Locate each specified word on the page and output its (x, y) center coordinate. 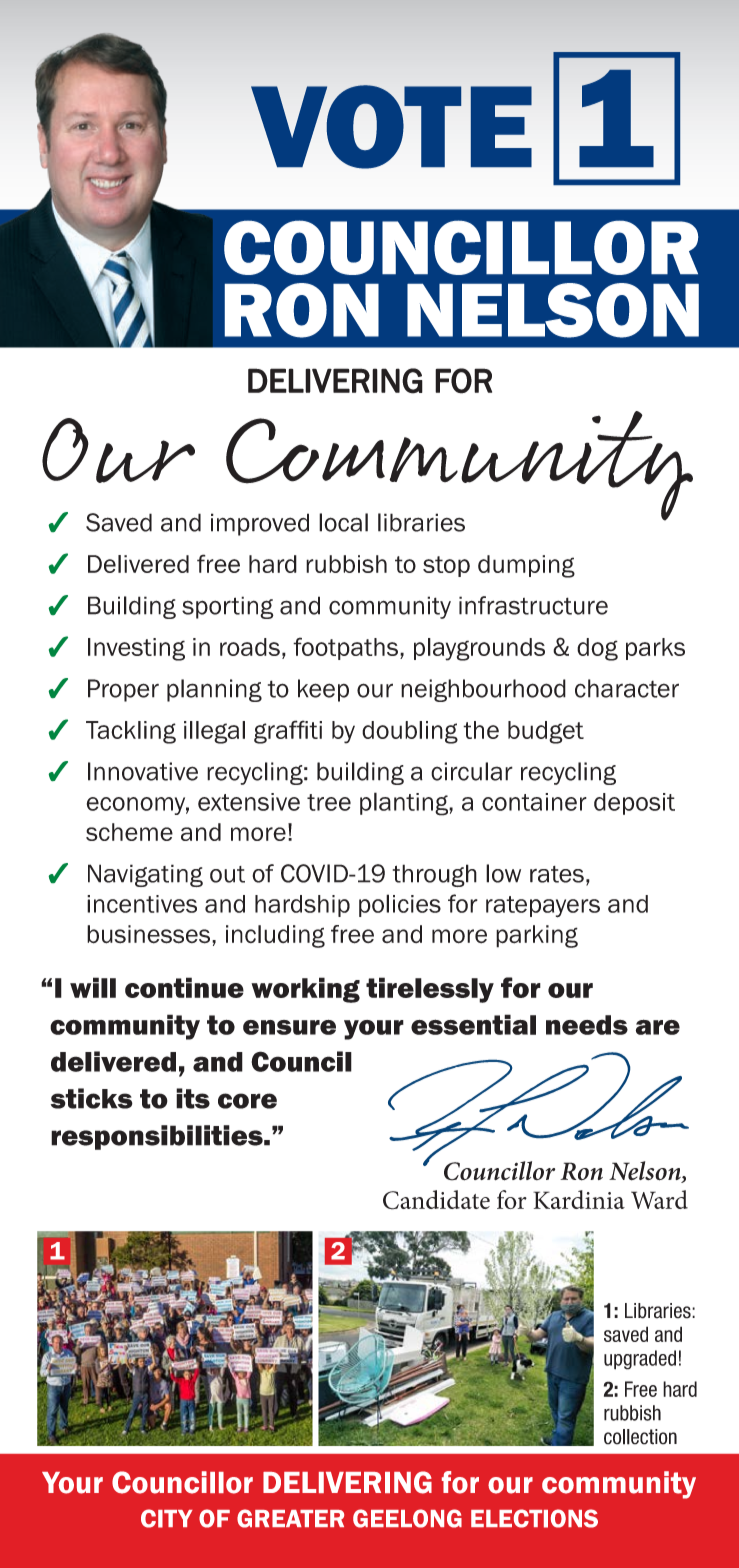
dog (597, 649)
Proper (123, 690)
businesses (150, 934)
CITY (167, 1518)
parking (537, 936)
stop (446, 566)
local (343, 522)
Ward (659, 1199)
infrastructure (533, 605)
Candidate (436, 1200)
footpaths (345, 648)
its (193, 1098)
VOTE (391, 127)
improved (260, 524)
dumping (526, 566)
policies (400, 905)
